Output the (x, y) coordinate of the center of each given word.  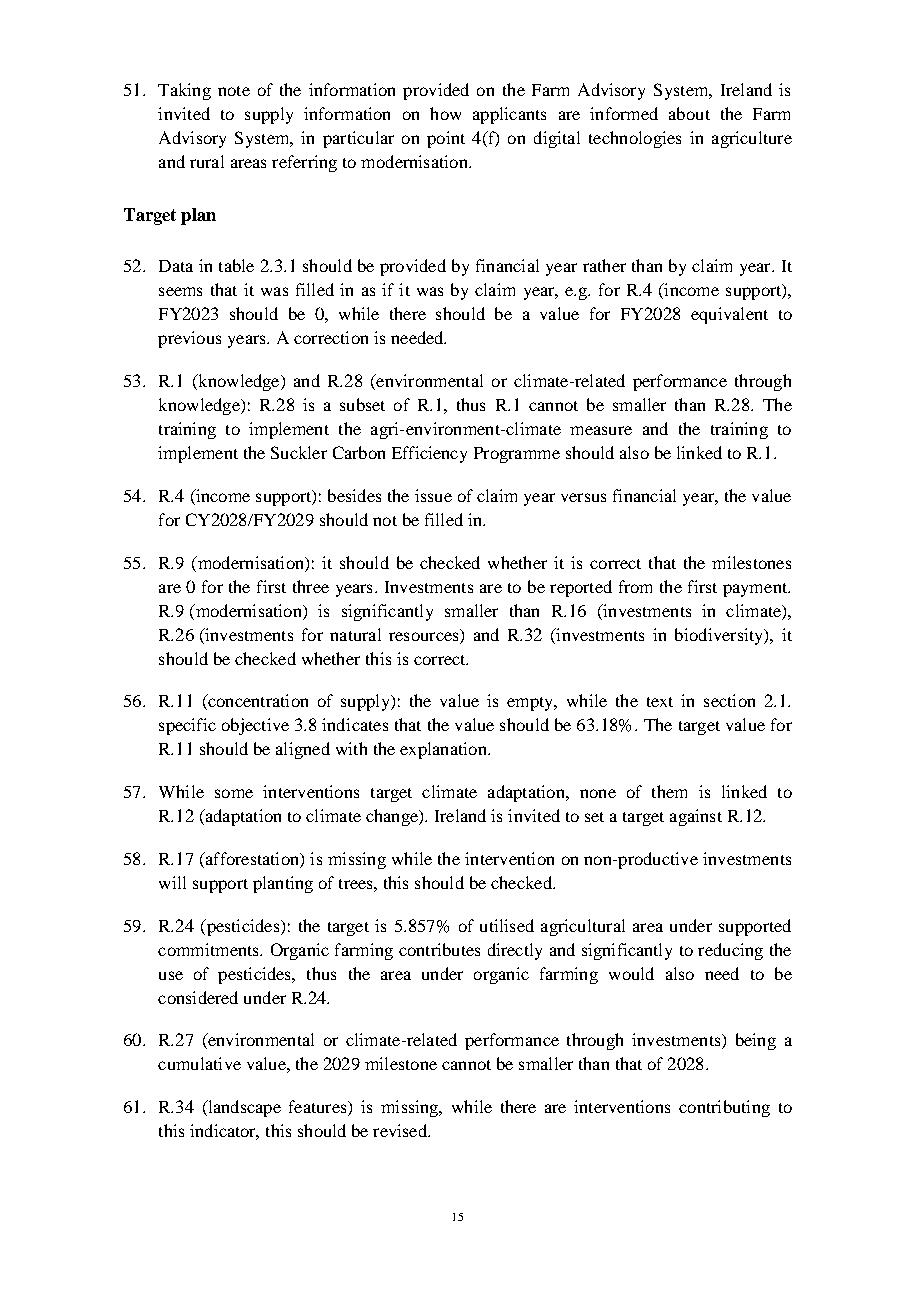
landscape (243, 1108)
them (669, 791)
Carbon (359, 452)
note (234, 91)
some (234, 793)
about (689, 113)
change (393, 817)
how (445, 113)
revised (401, 1130)
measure (601, 430)
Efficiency (429, 454)
